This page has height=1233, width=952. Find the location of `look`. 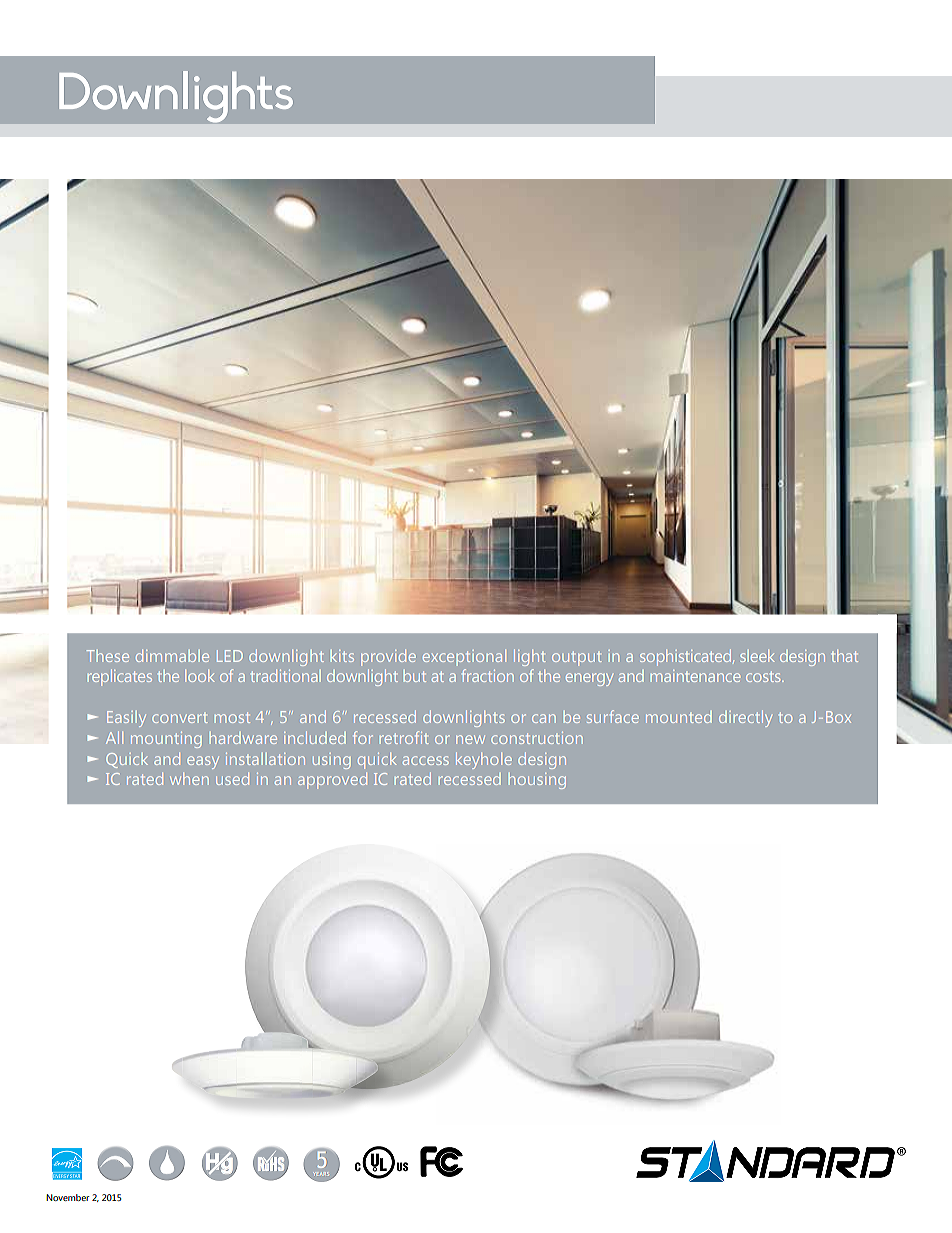

look is located at coordinates (200, 676).
